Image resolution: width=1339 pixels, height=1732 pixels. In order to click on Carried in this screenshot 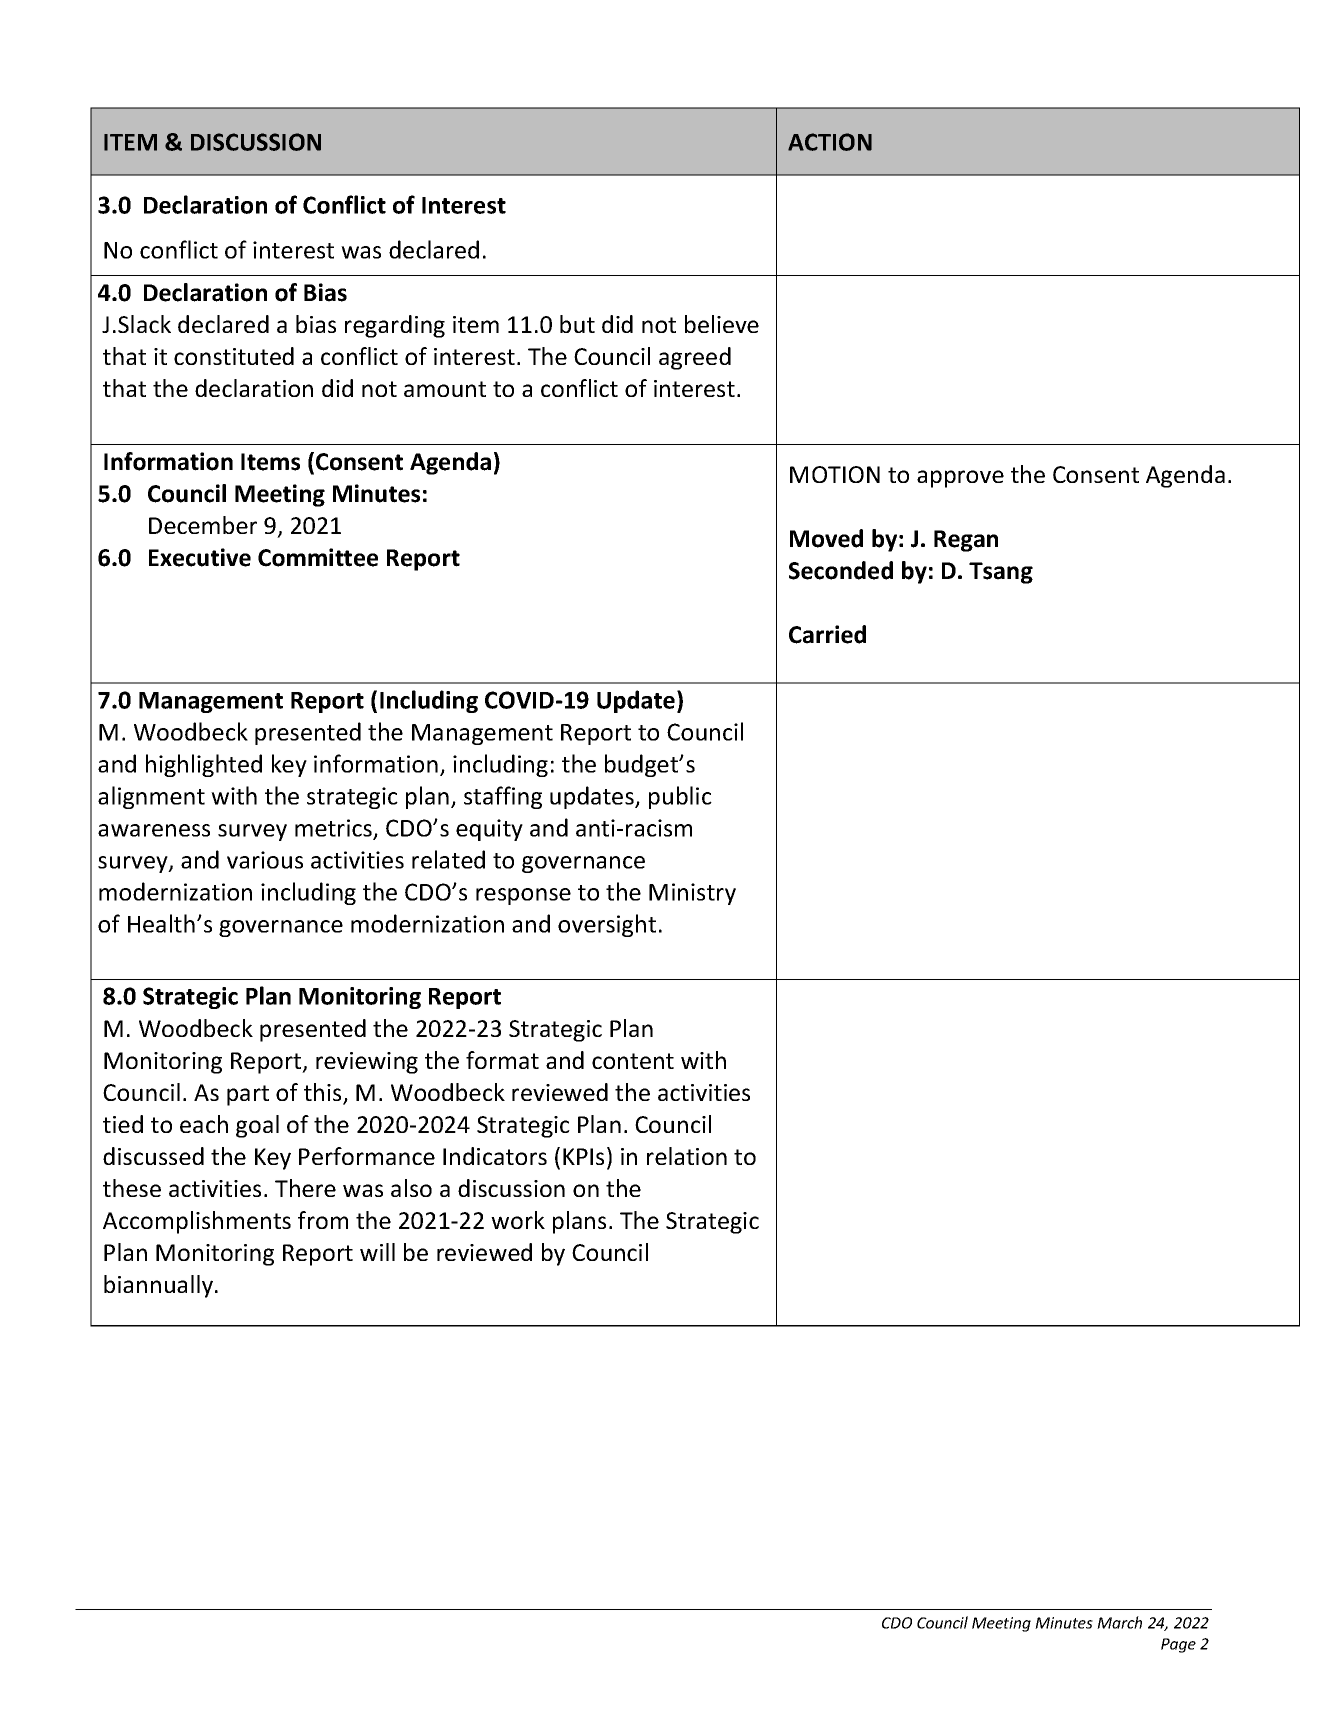, I will do `click(827, 634)`.
